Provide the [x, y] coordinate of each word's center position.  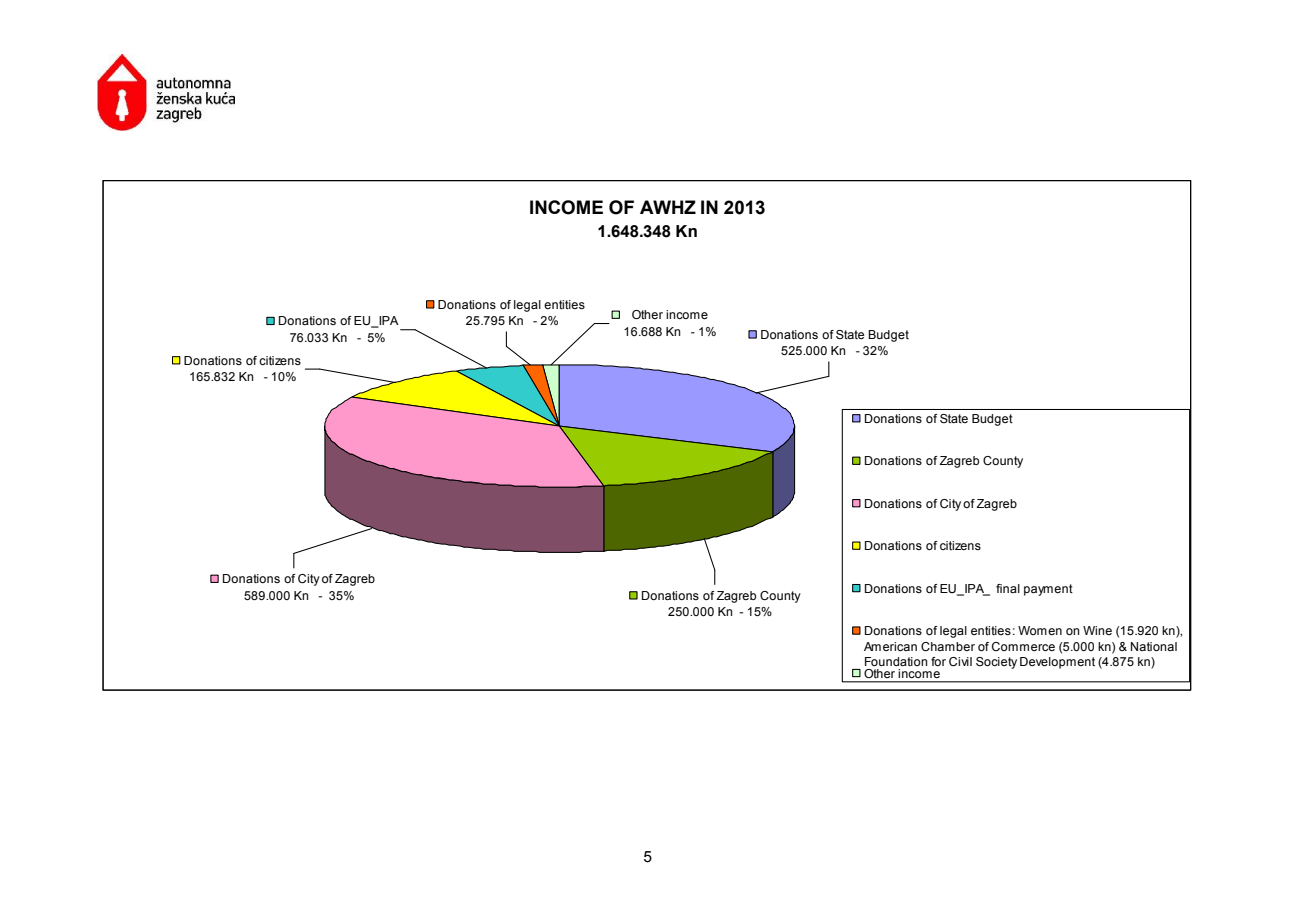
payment [1048, 590]
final [1008, 588]
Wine [1097, 630]
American [890, 646]
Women [1040, 630]
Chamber [948, 646]
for [938, 661]
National [1154, 646]
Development [1057, 663]
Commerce [1023, 646]
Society [996, 663]
